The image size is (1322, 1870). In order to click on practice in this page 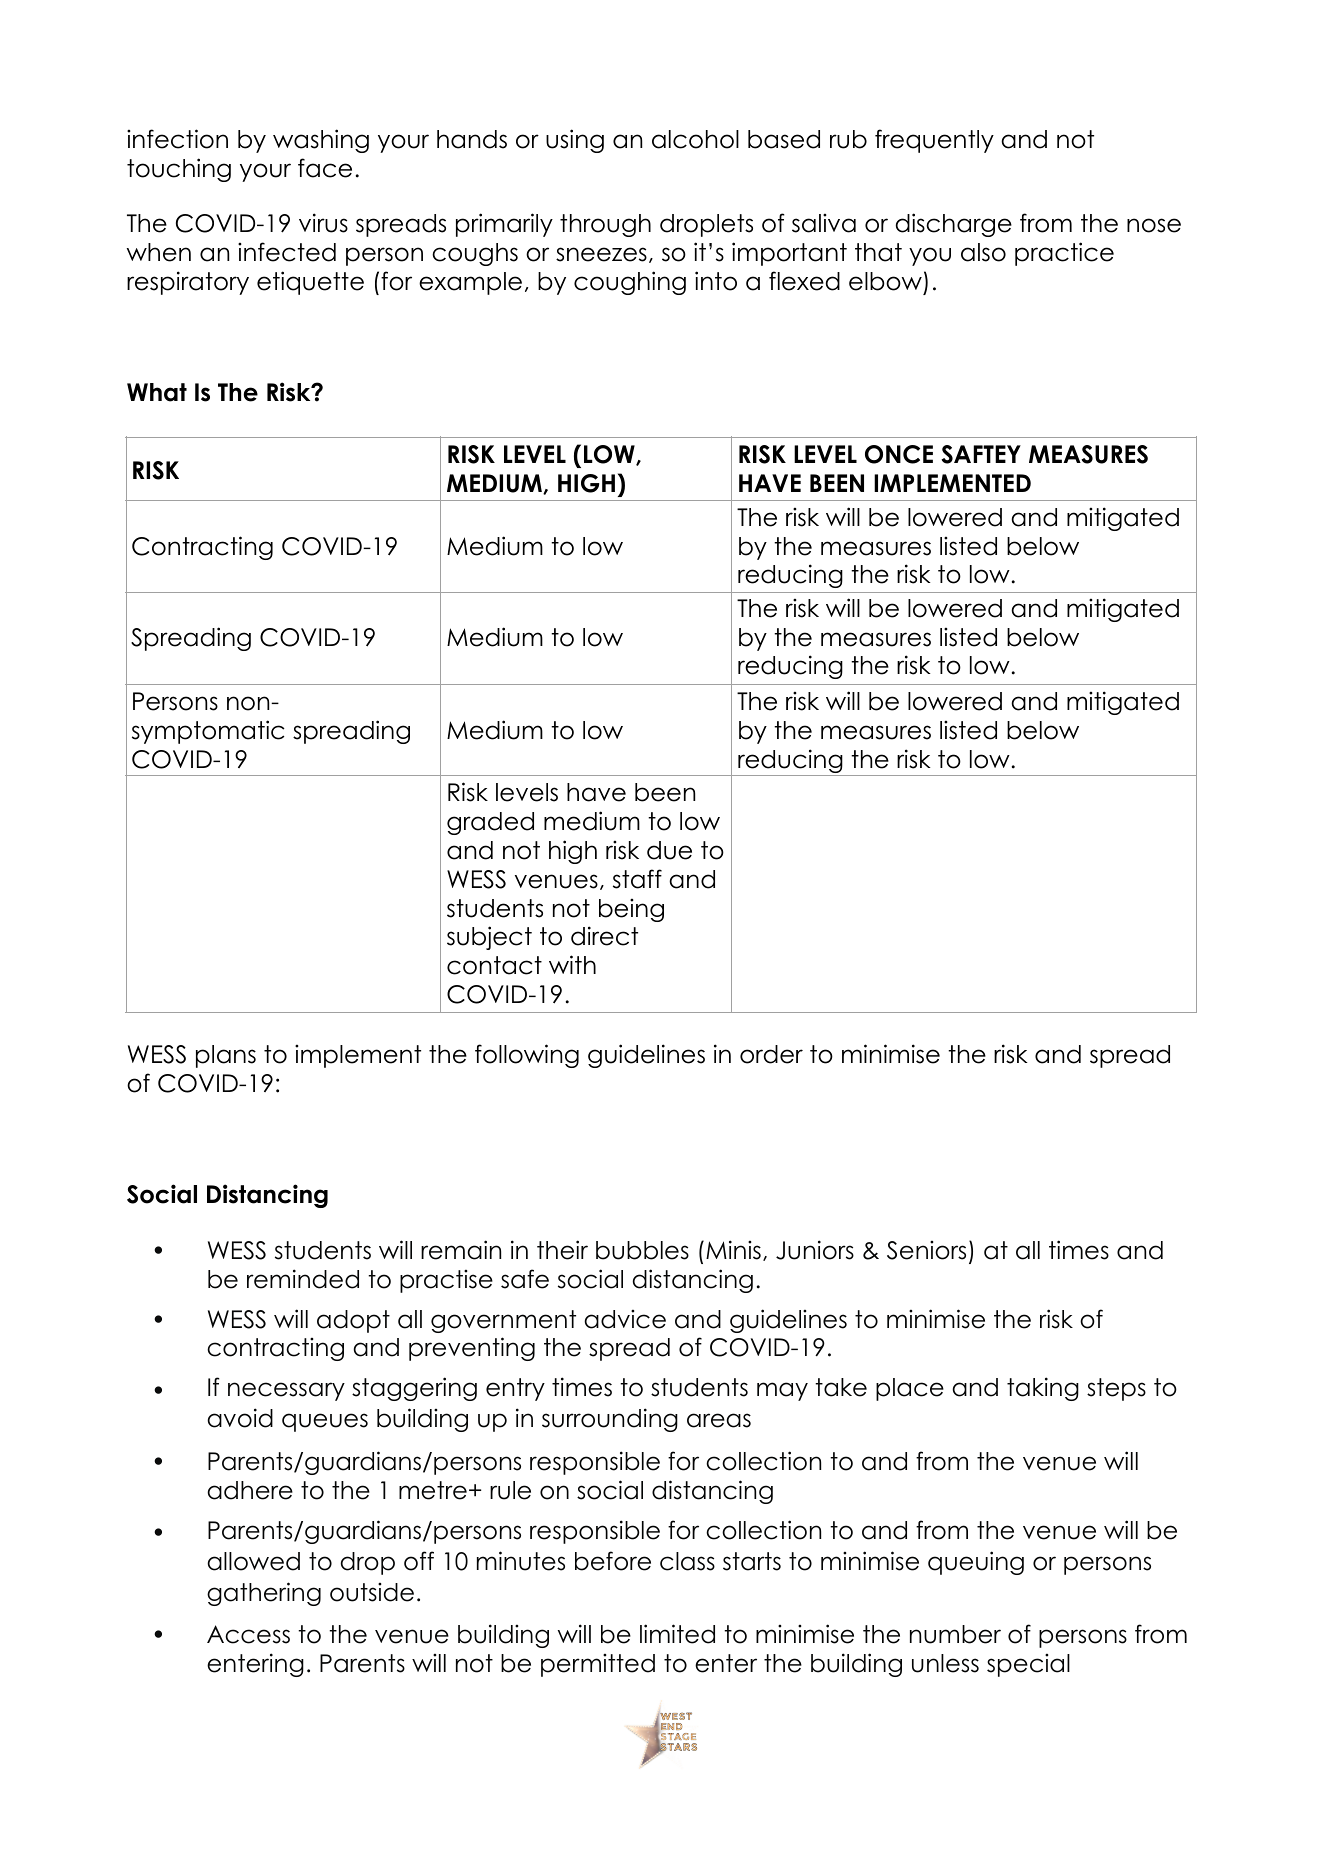, I will do `click(1064, 254)`.
